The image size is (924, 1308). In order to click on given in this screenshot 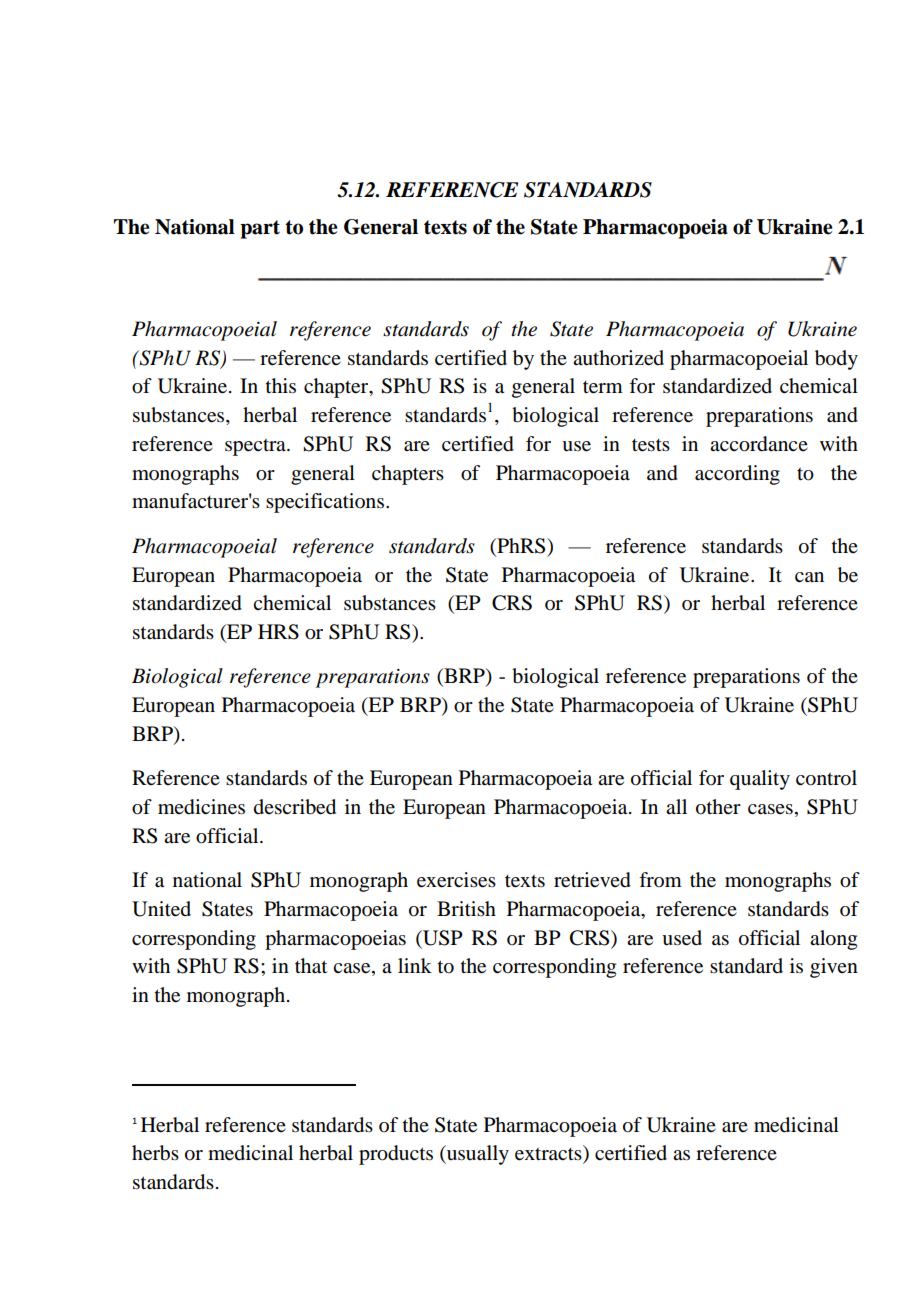, I will do `click(834, 968)`.
